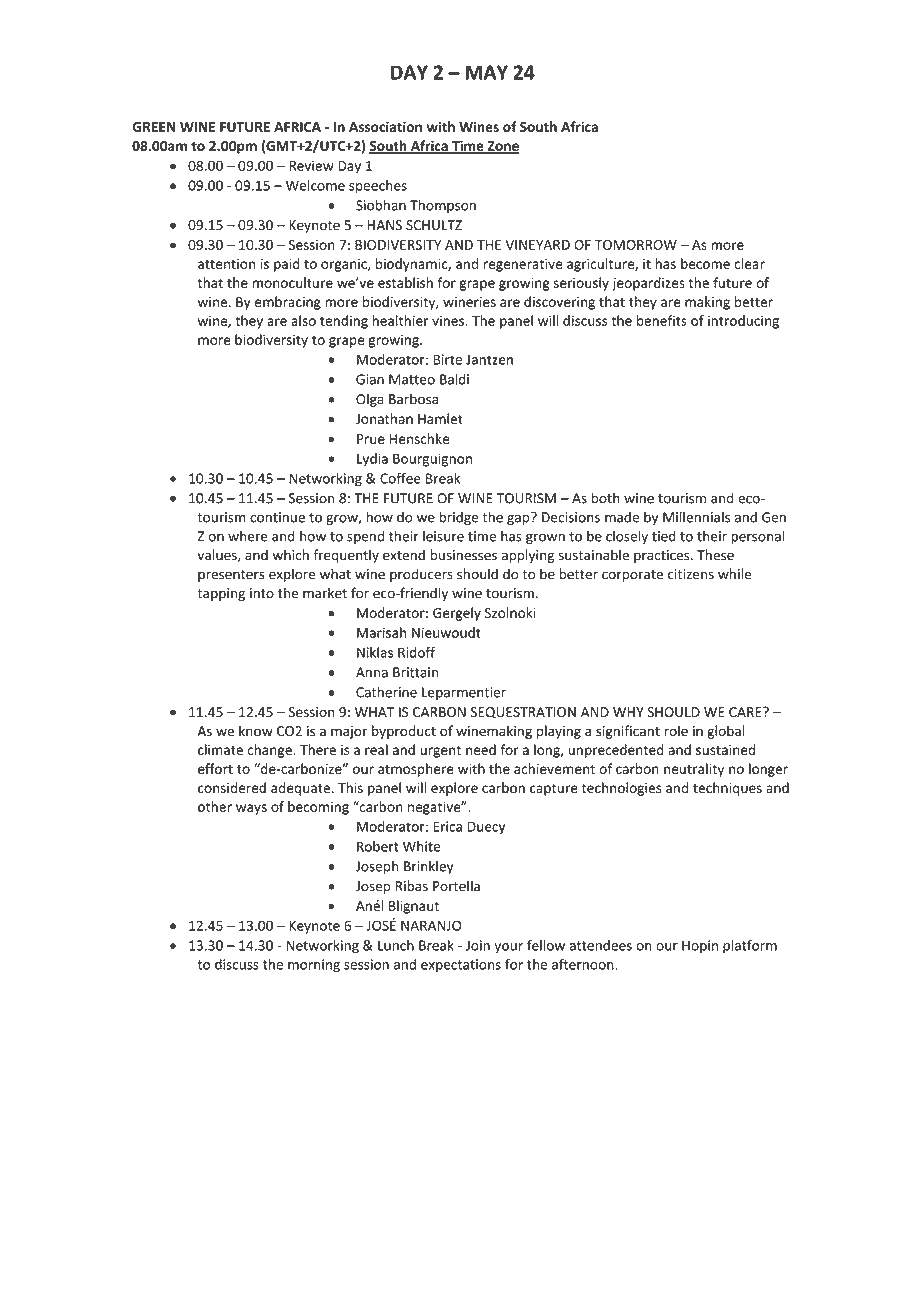  What do you see at coordinates (248, 536) in the document?
I see `where` at bounding box center [248, 536].
